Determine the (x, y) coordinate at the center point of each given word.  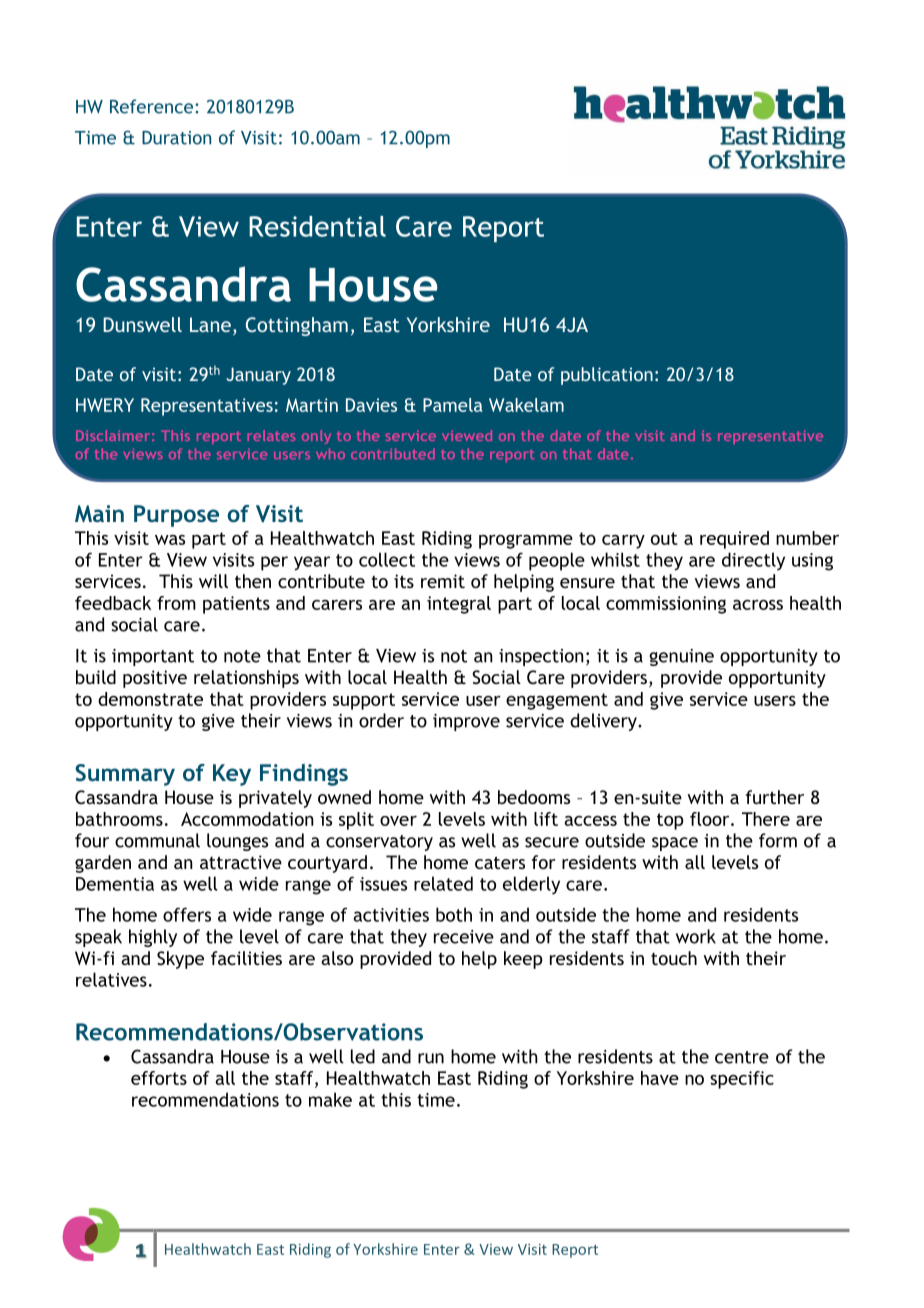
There (766, 819)
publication (607, 376)
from (176, 603)
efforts (159, 1078)
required (734, 540)
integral (459, 605)
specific (742, 1080)
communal (157, 840)
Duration (176, 138)
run (431, 1058)
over (398, 821)
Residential (317, 226)
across (758, 605)
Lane (210, 324)
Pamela (453, 405)
